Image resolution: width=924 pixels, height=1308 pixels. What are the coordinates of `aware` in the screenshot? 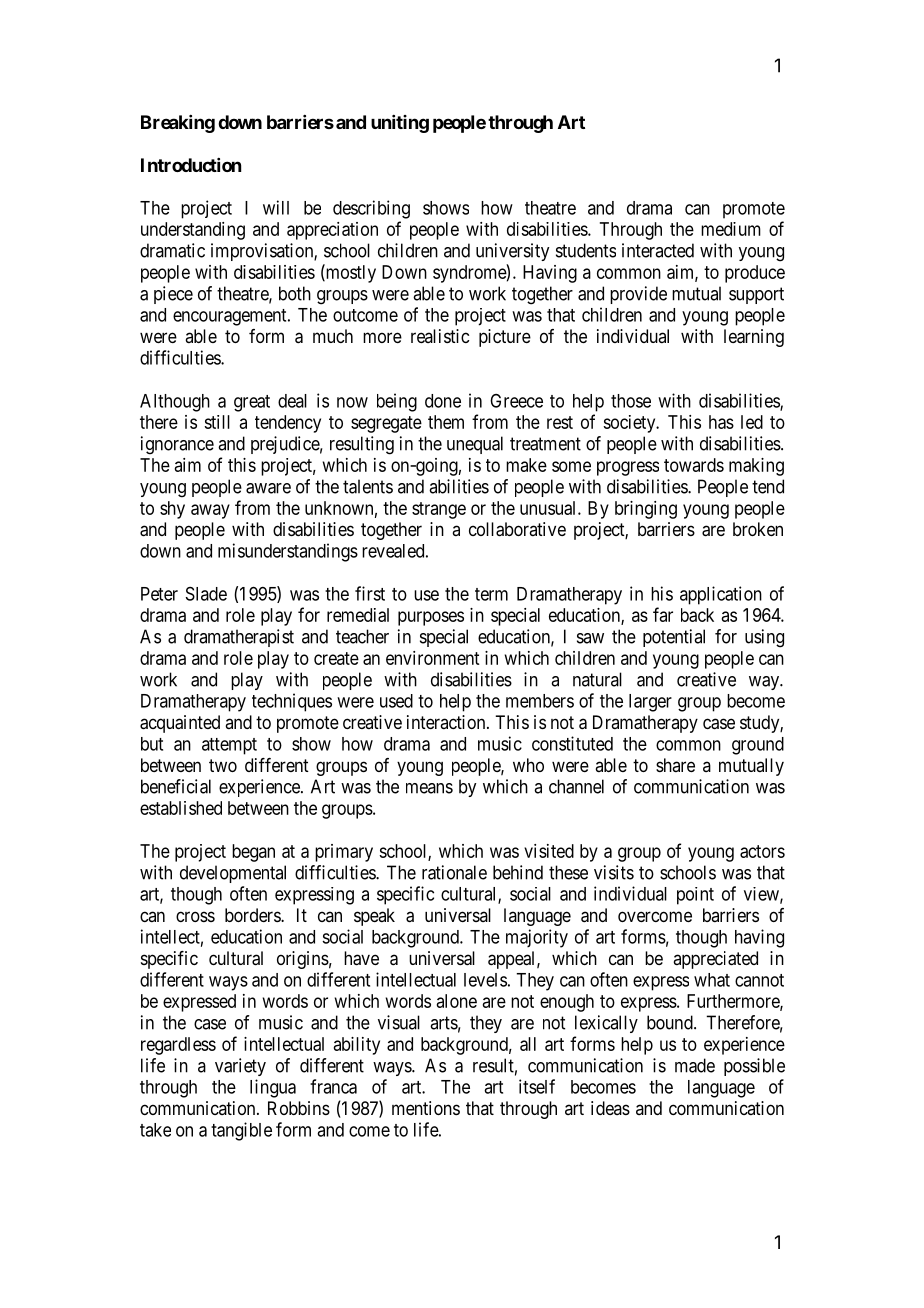 It's located at (268, 488).
